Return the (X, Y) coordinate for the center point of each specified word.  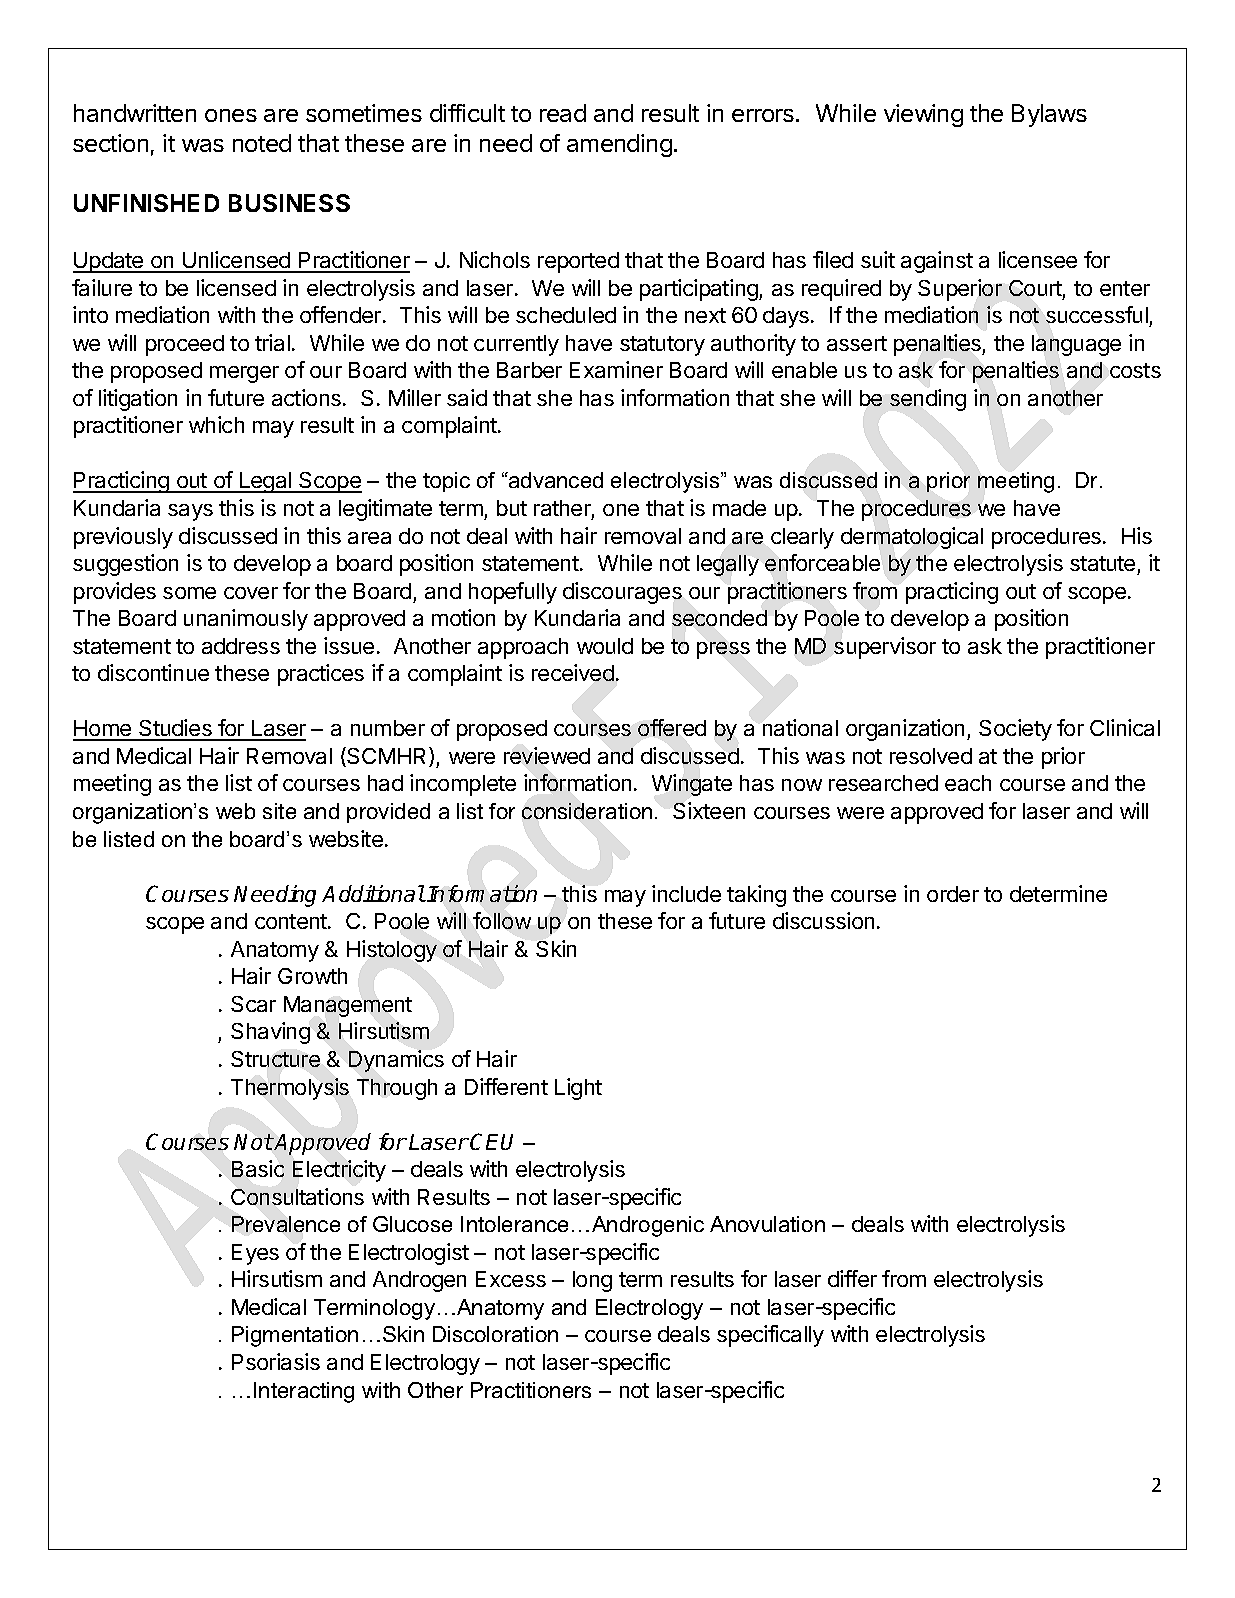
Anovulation (767, 1224)
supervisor (885, 648)
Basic (258, 1168)
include (686, 893)
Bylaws (1049, 115)
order (953, 894)
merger (244, 374)
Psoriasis (276, 1361)
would (605, 646)
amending (619, 145)
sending (928, 400)
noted (262, 143)
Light (578, 1089)
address (241, 646)
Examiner (616, 369)
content (292, 921)
